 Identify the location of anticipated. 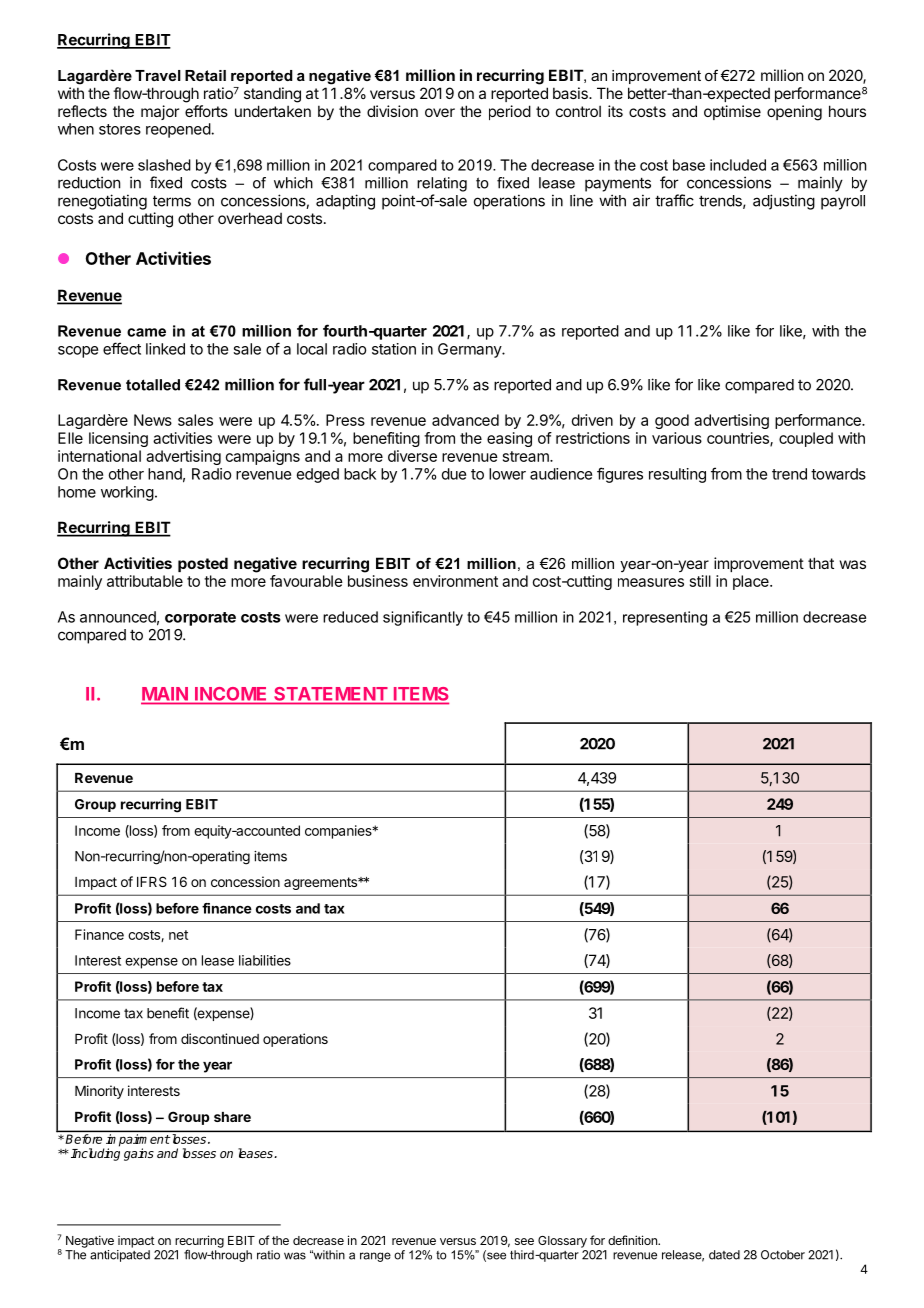
(120, 1256).
